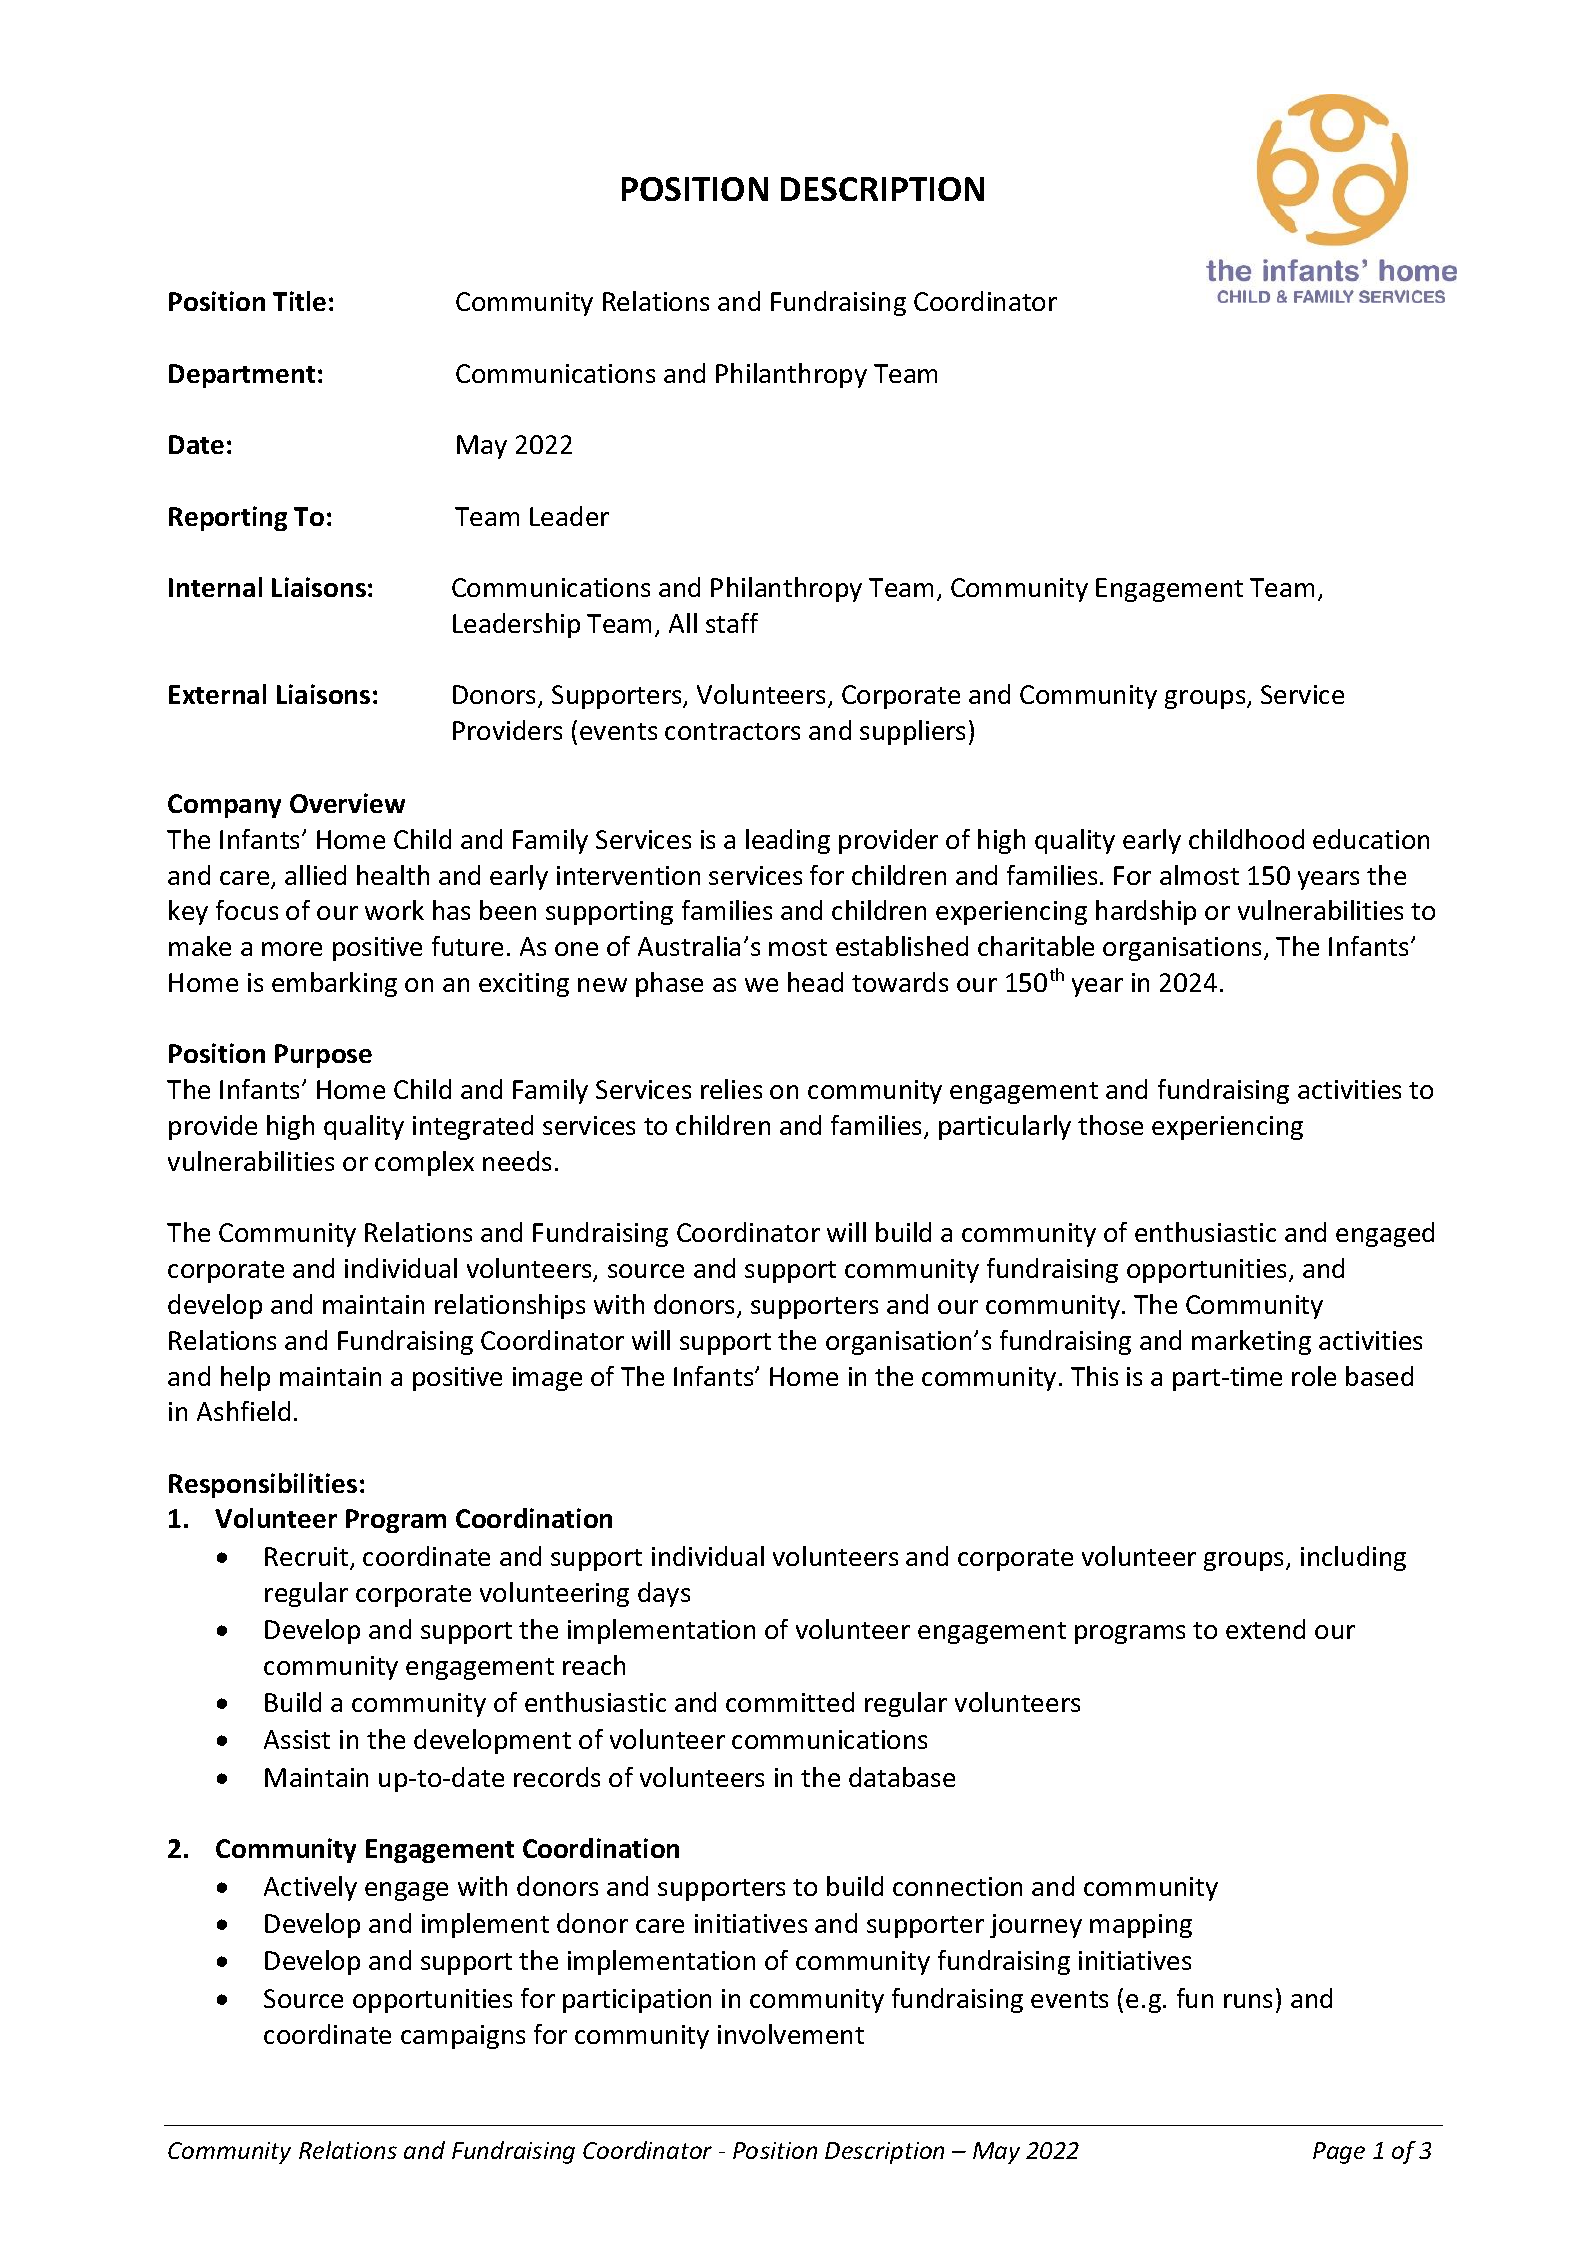  What do you see at coordinates (791, 2034) in the image?
I see `involvement` at bounding box center [791, 2034].
